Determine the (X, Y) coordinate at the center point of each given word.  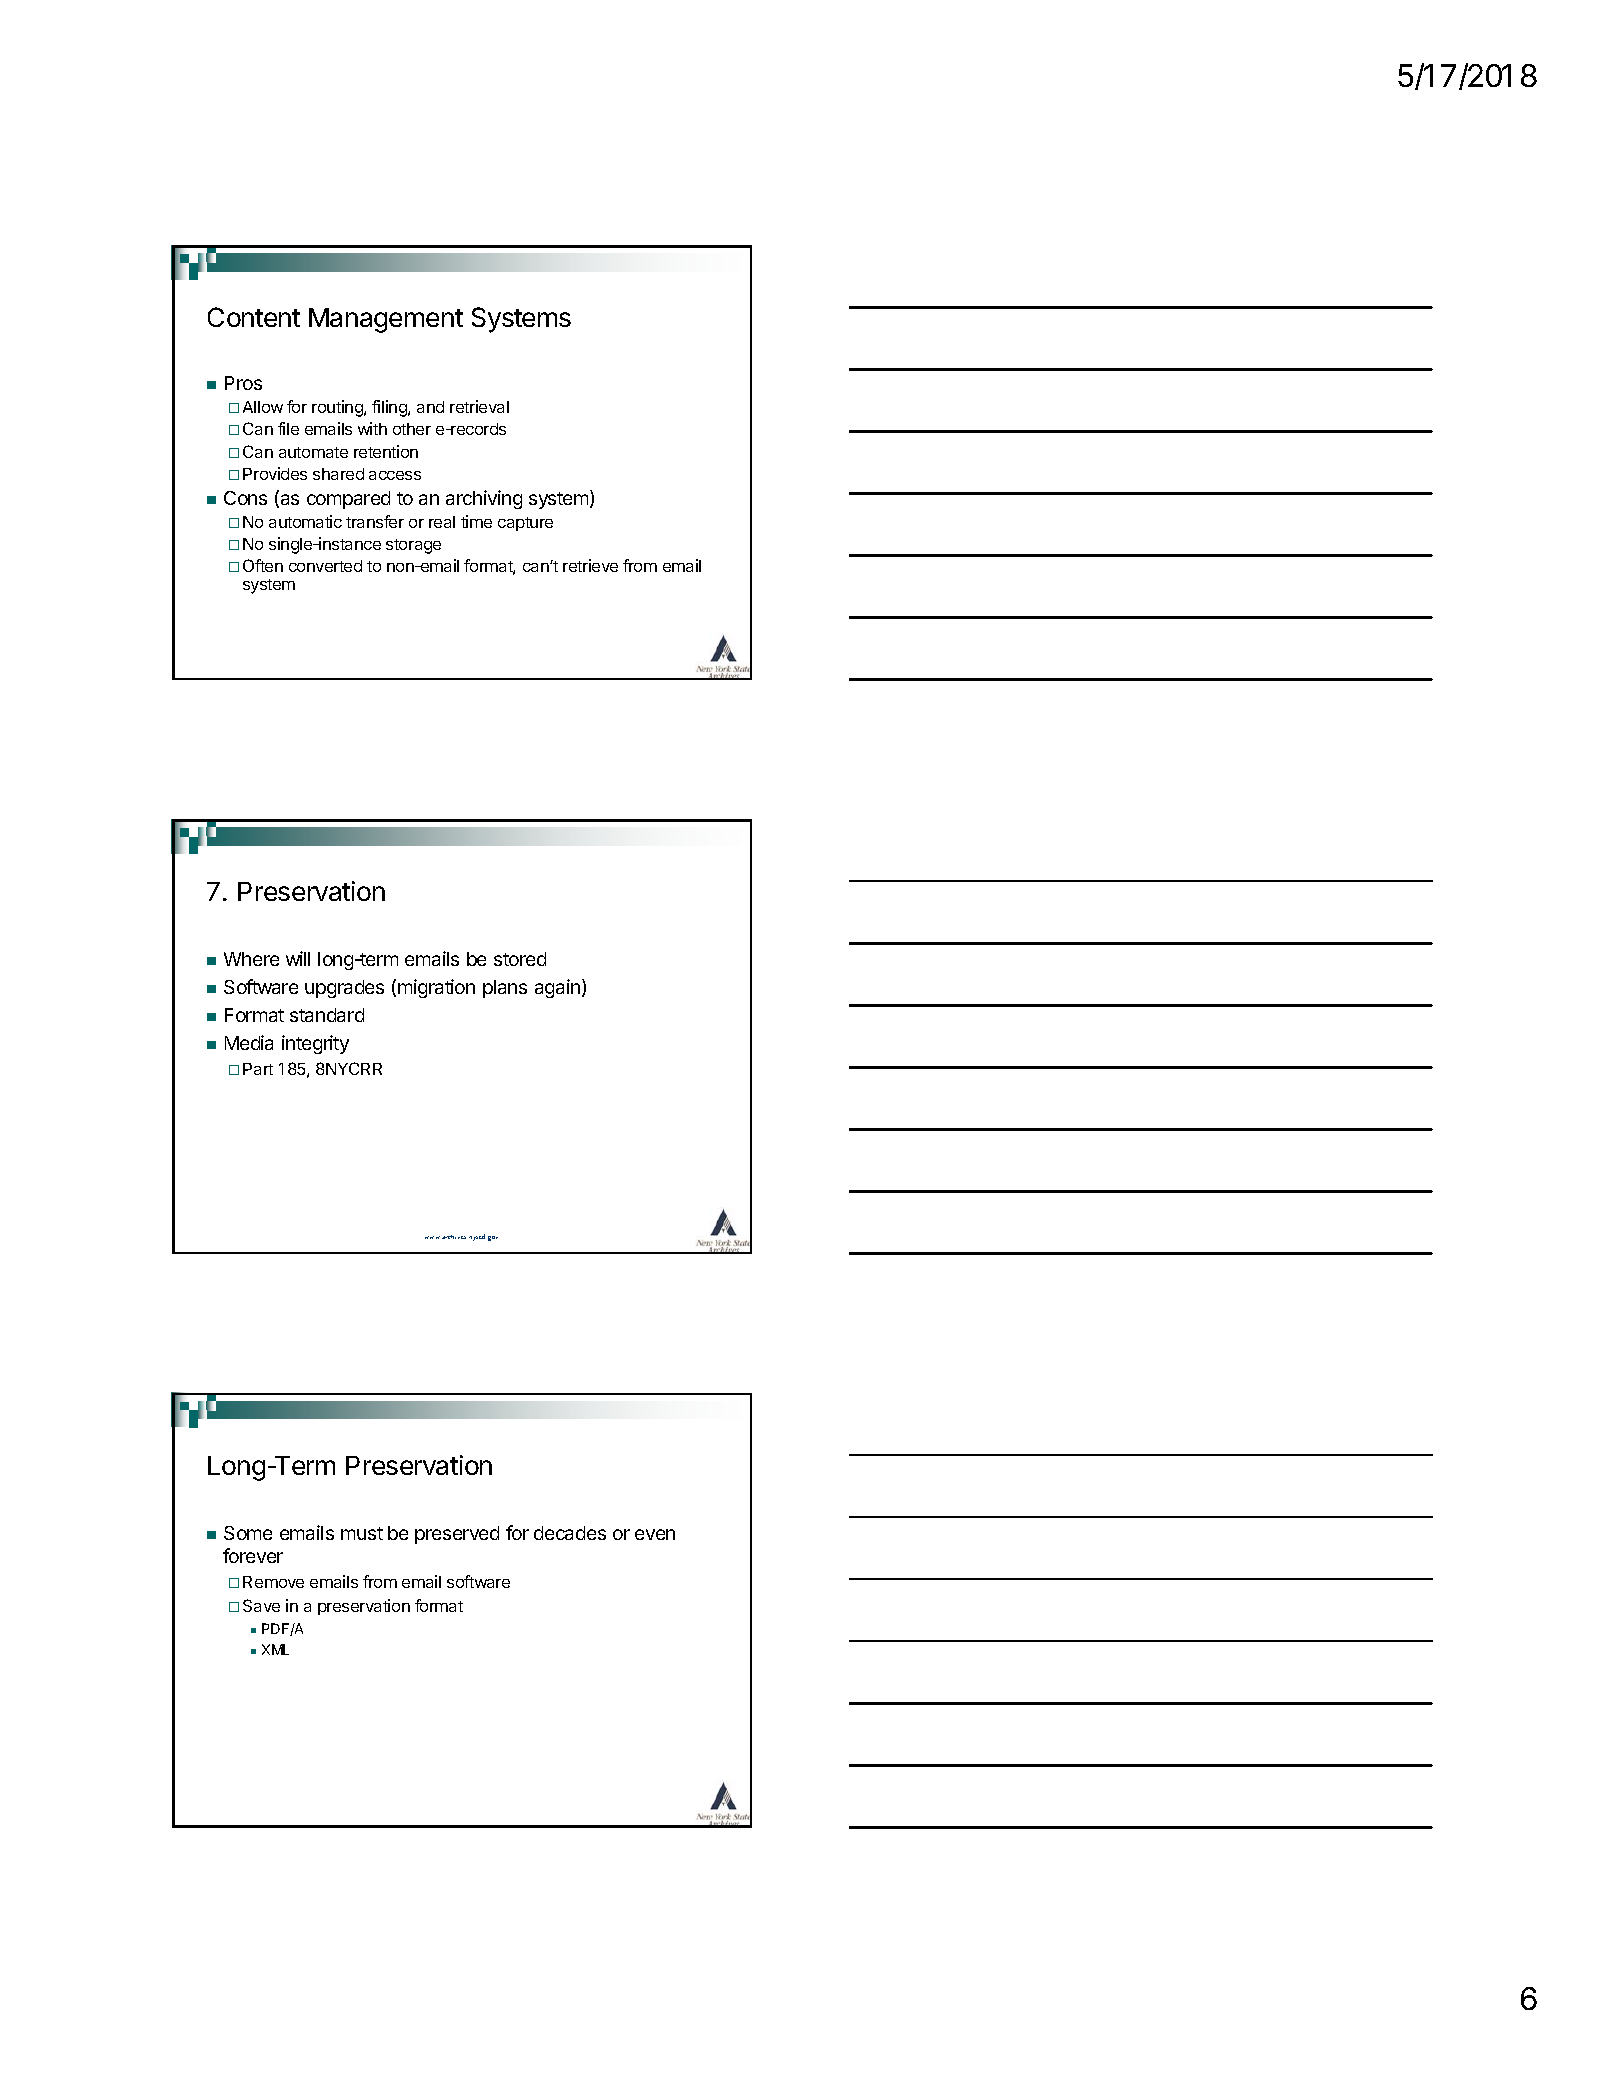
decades (570, 1533)
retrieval (479, 406)
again (557, 988)
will (298, 958)
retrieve (590, 565)
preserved (457, 1535)
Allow (263, 407)
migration (436, 988)
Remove (273, 1582)
